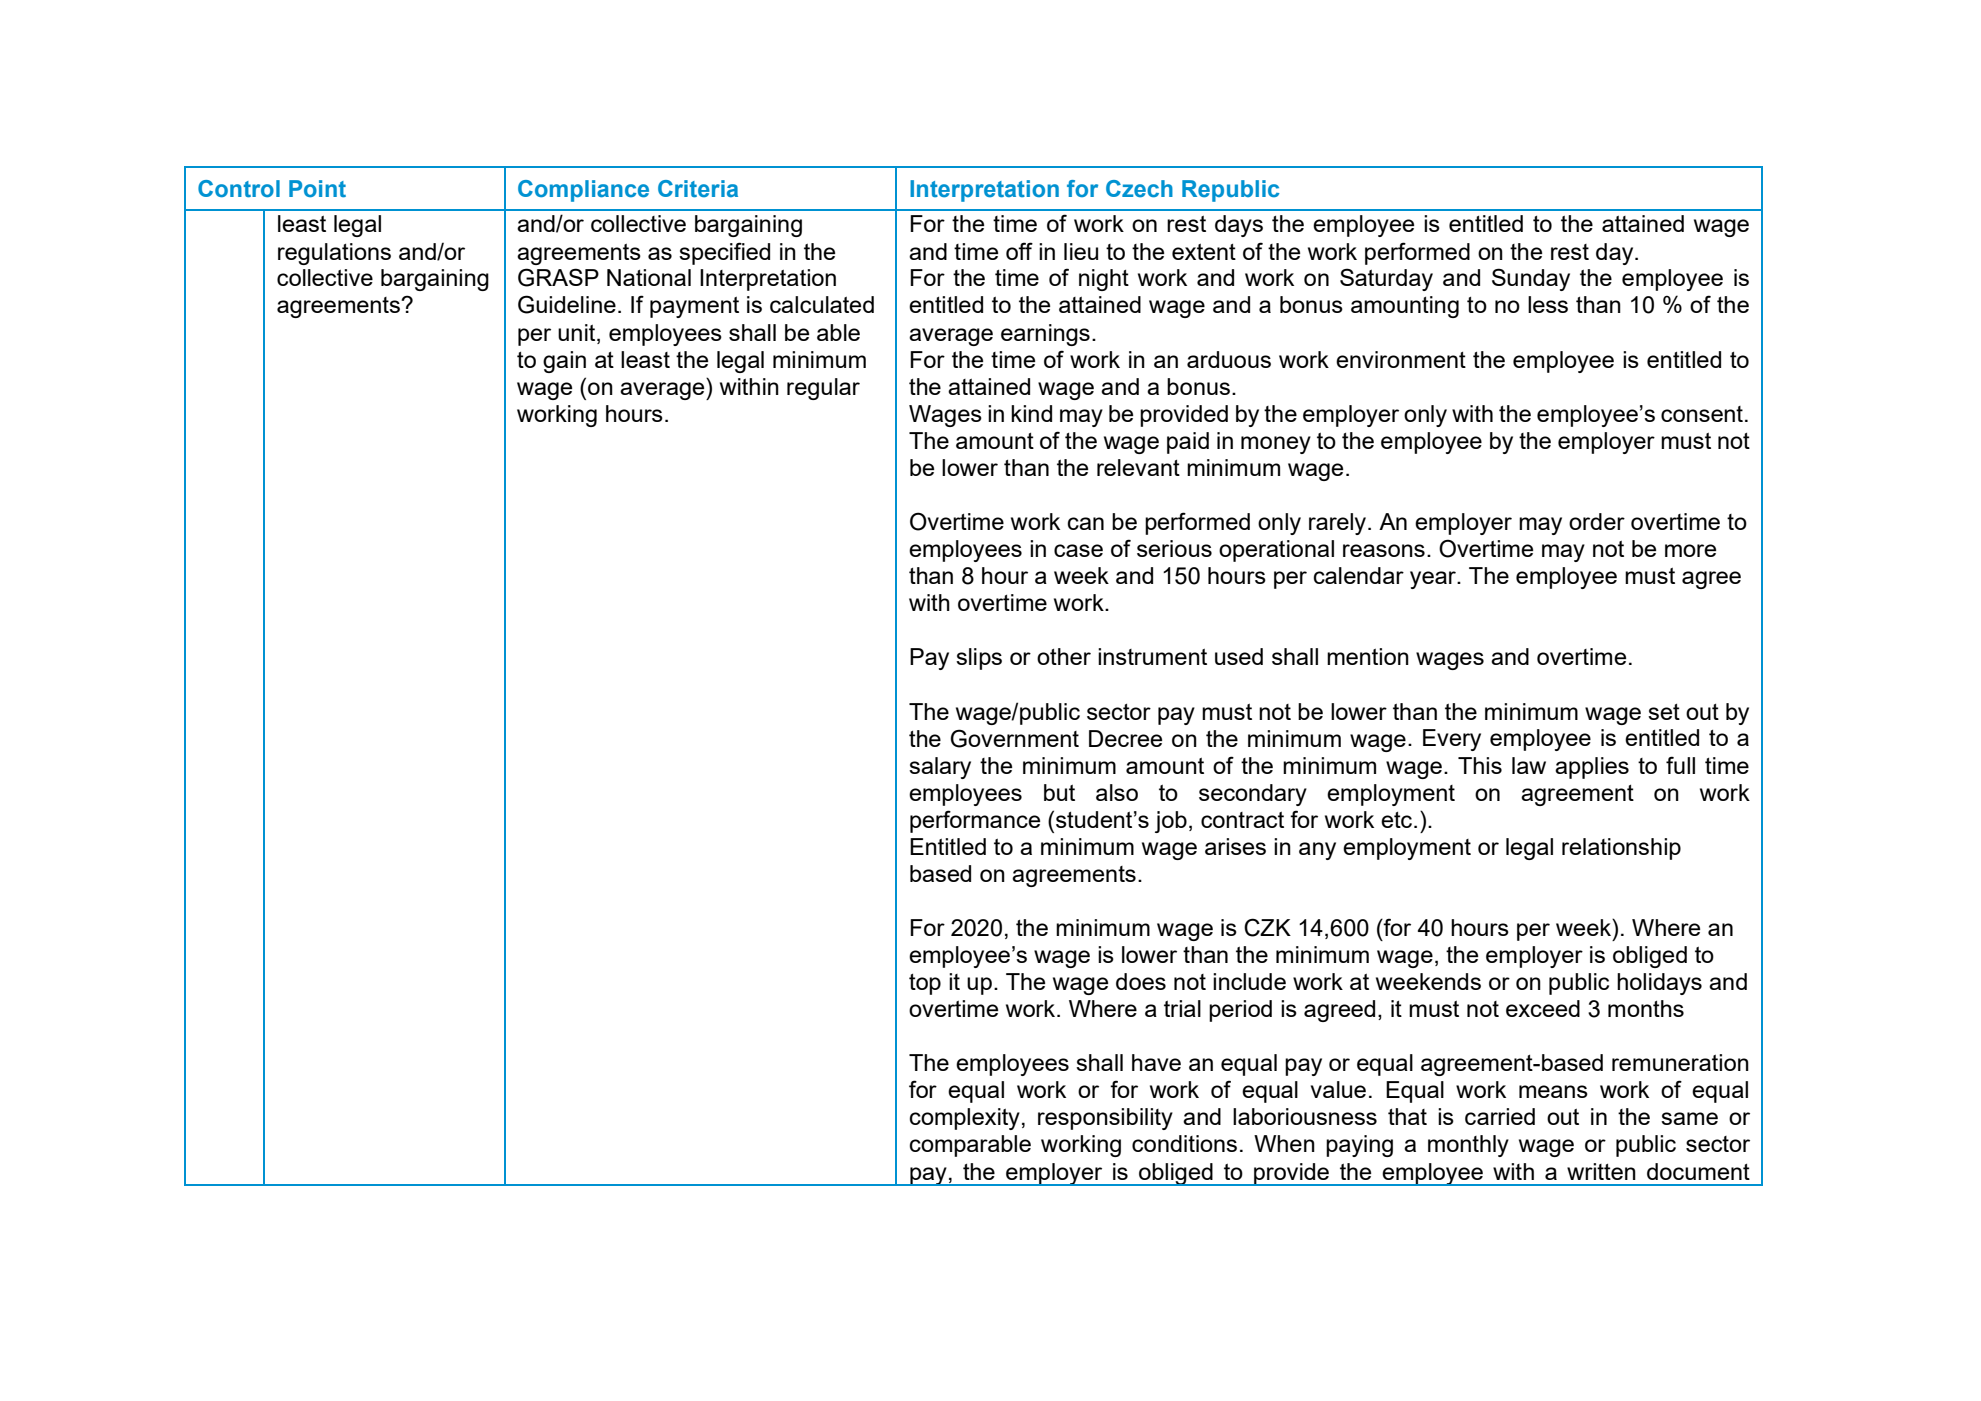  Describe the element at coordinates (1702, 414) in the screenshot. I see `consent` at that location.
